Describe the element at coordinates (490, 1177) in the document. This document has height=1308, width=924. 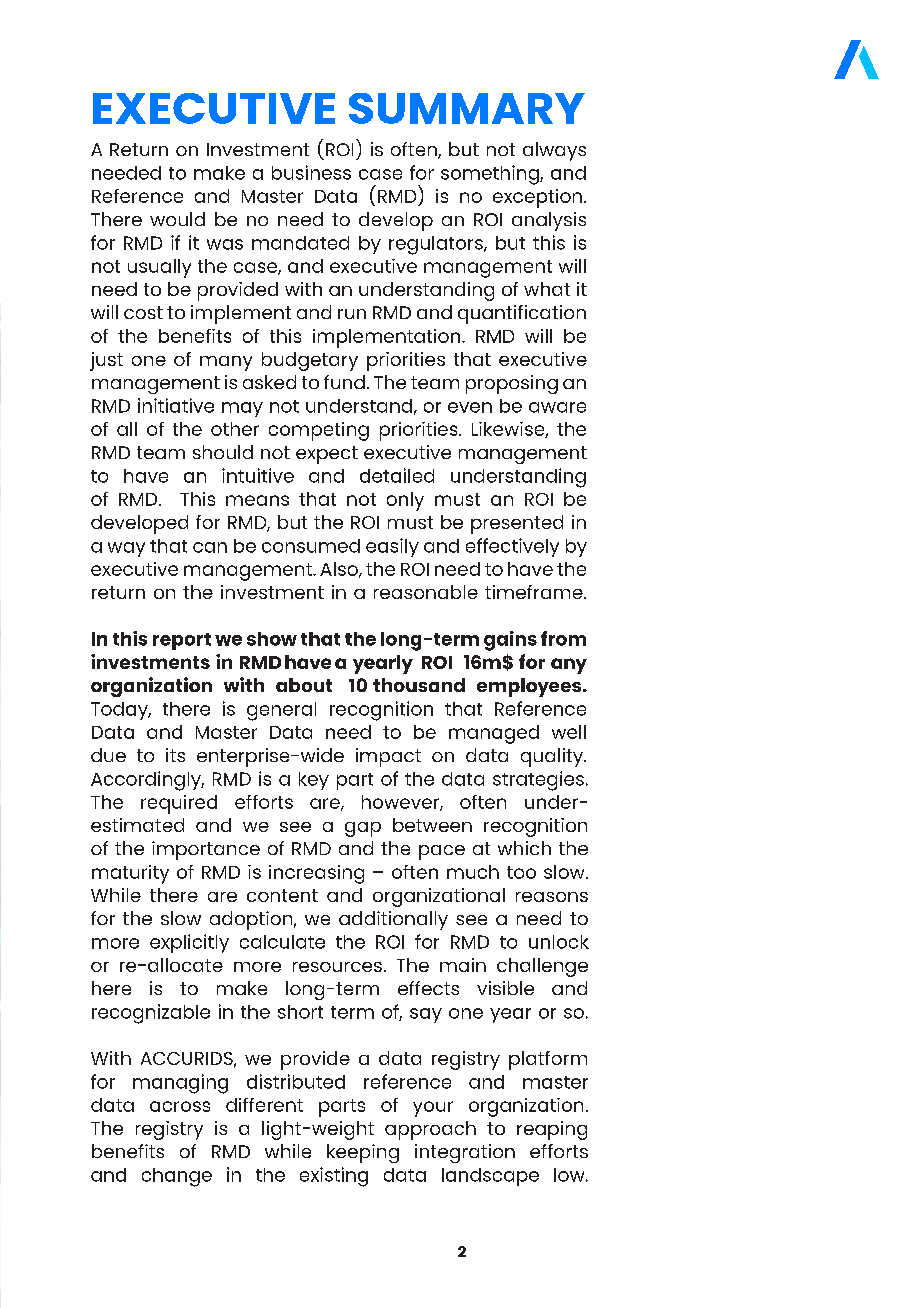
I see `landscape` at that location.
